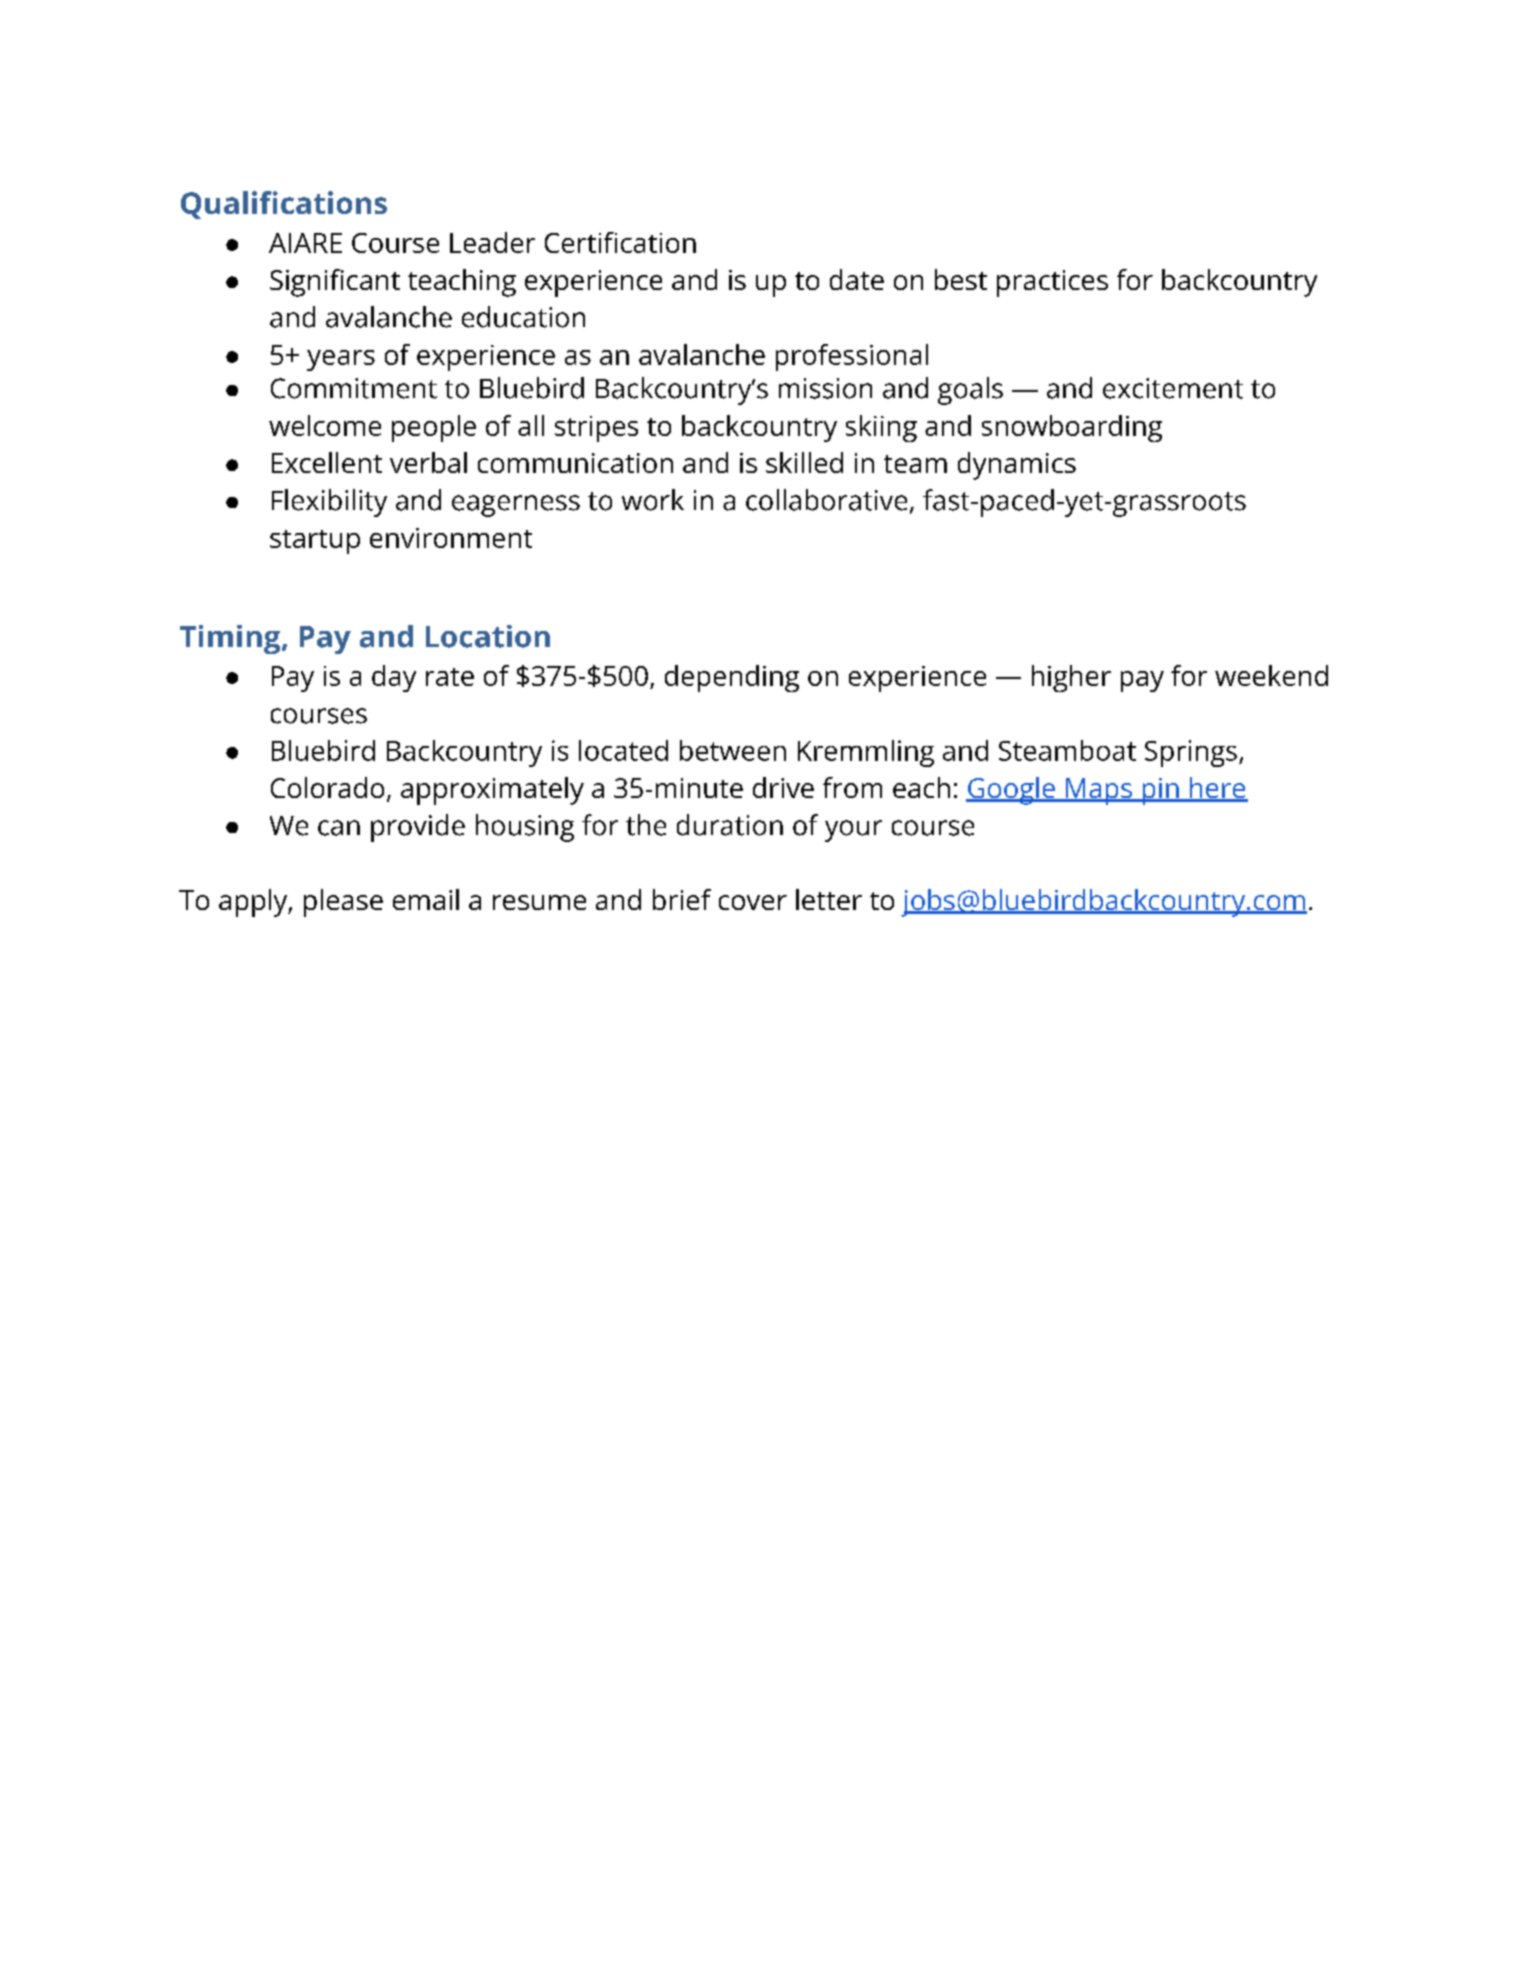 This screenshot has height=1972, width=1524. What do you see at coordinates (826, 500) in the screenshot?
I see `collaborative` at bounding box center [826, 500].
